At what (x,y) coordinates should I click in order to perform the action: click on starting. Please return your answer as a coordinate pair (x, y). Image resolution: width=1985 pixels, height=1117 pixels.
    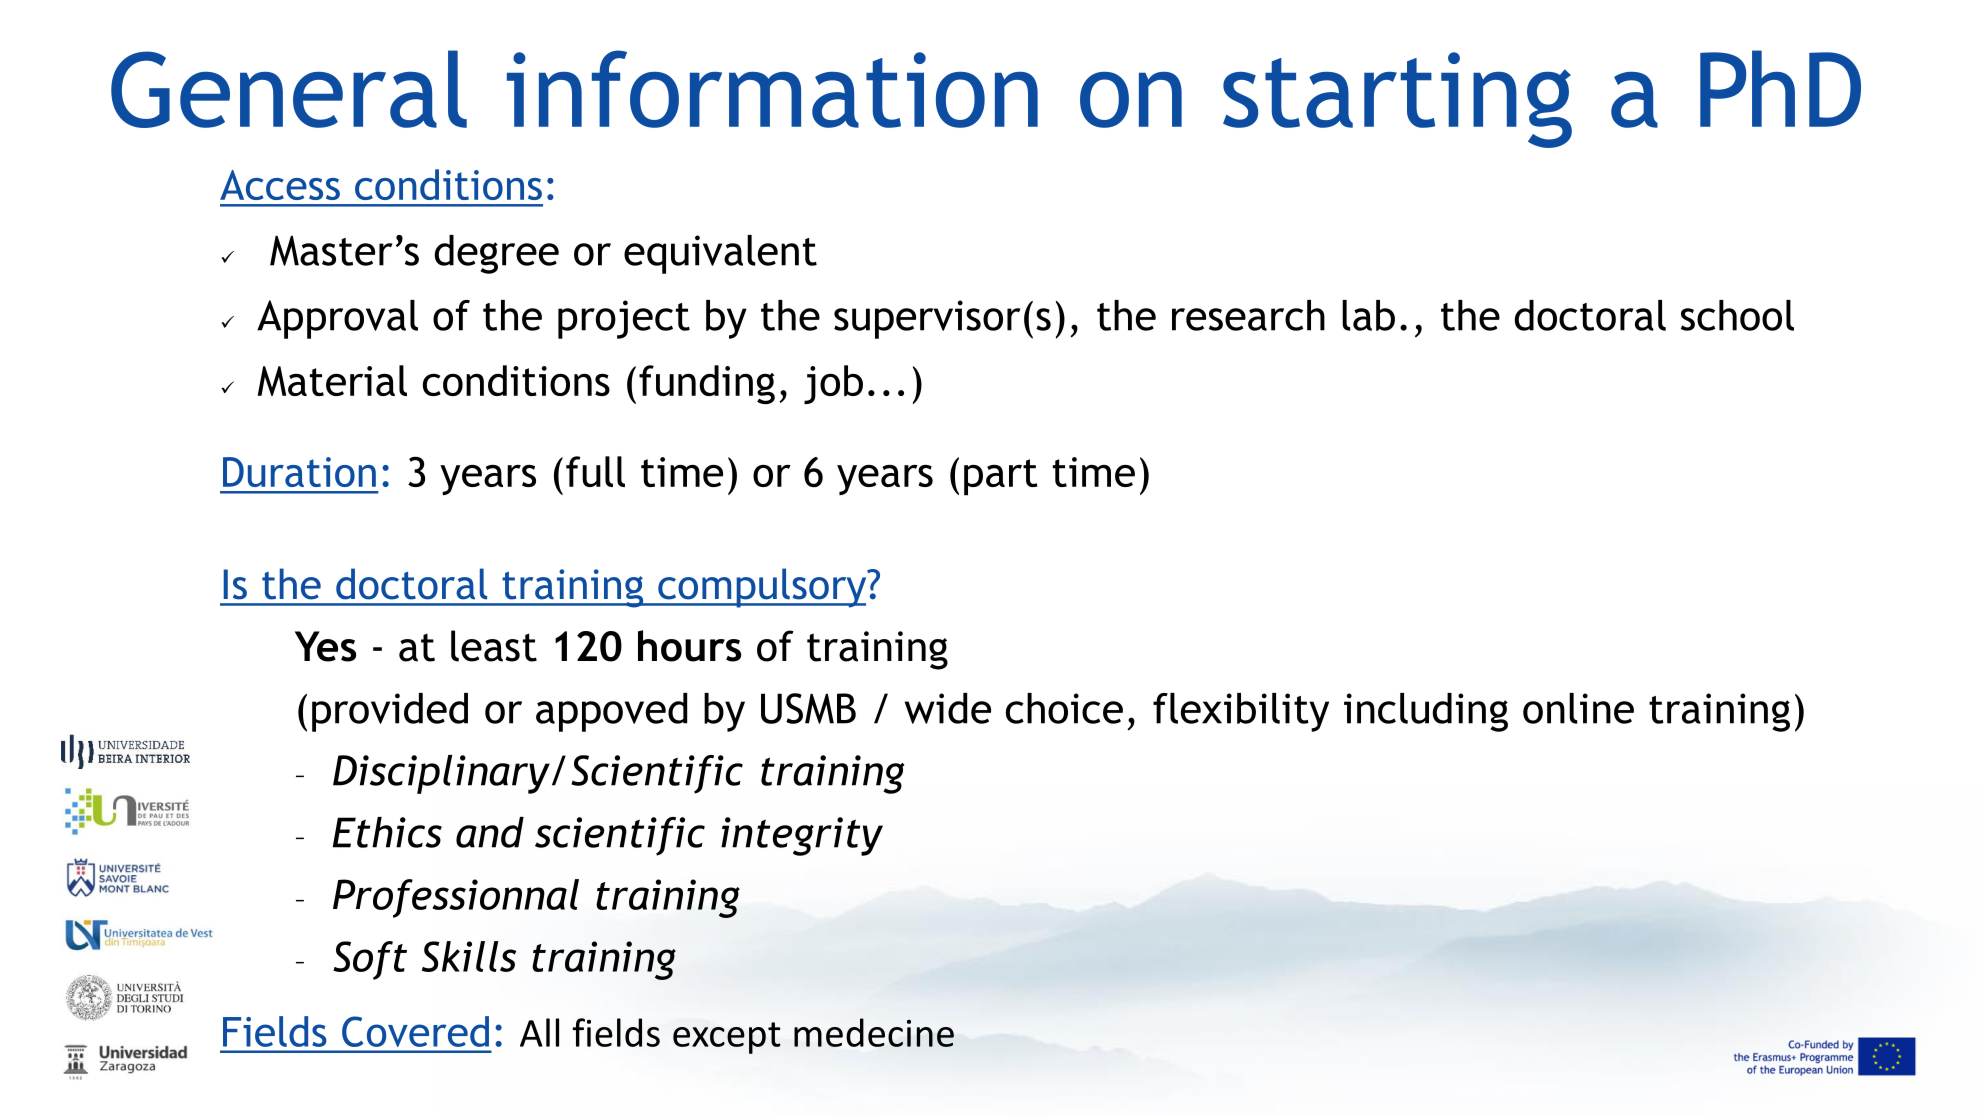
    Looking at the image, I should click on (1397, 100).
